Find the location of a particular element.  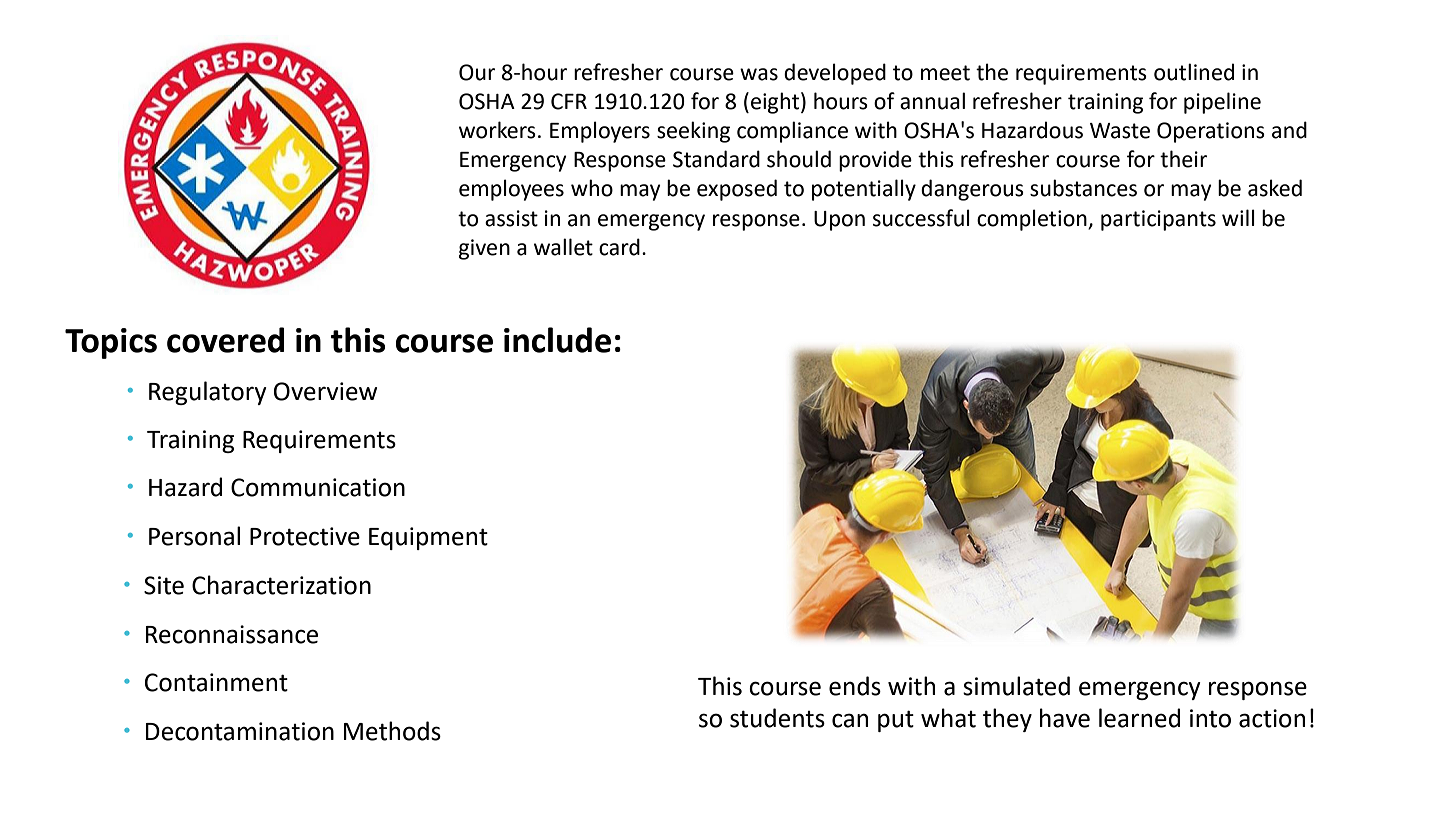

outlined is located at coordinates (1194, 72).
